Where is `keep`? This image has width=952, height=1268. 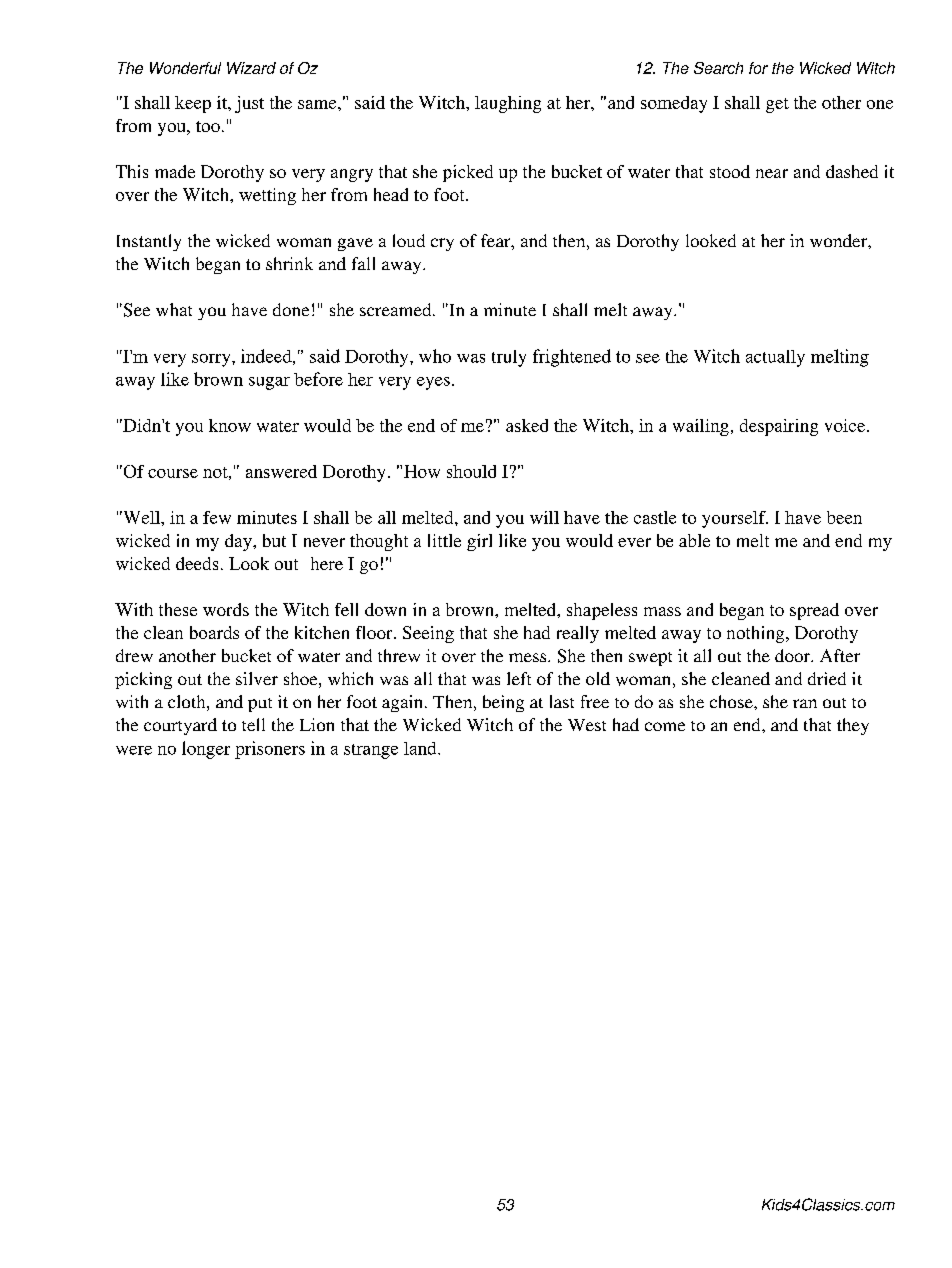
keep is located at coordinates (193, 104).
